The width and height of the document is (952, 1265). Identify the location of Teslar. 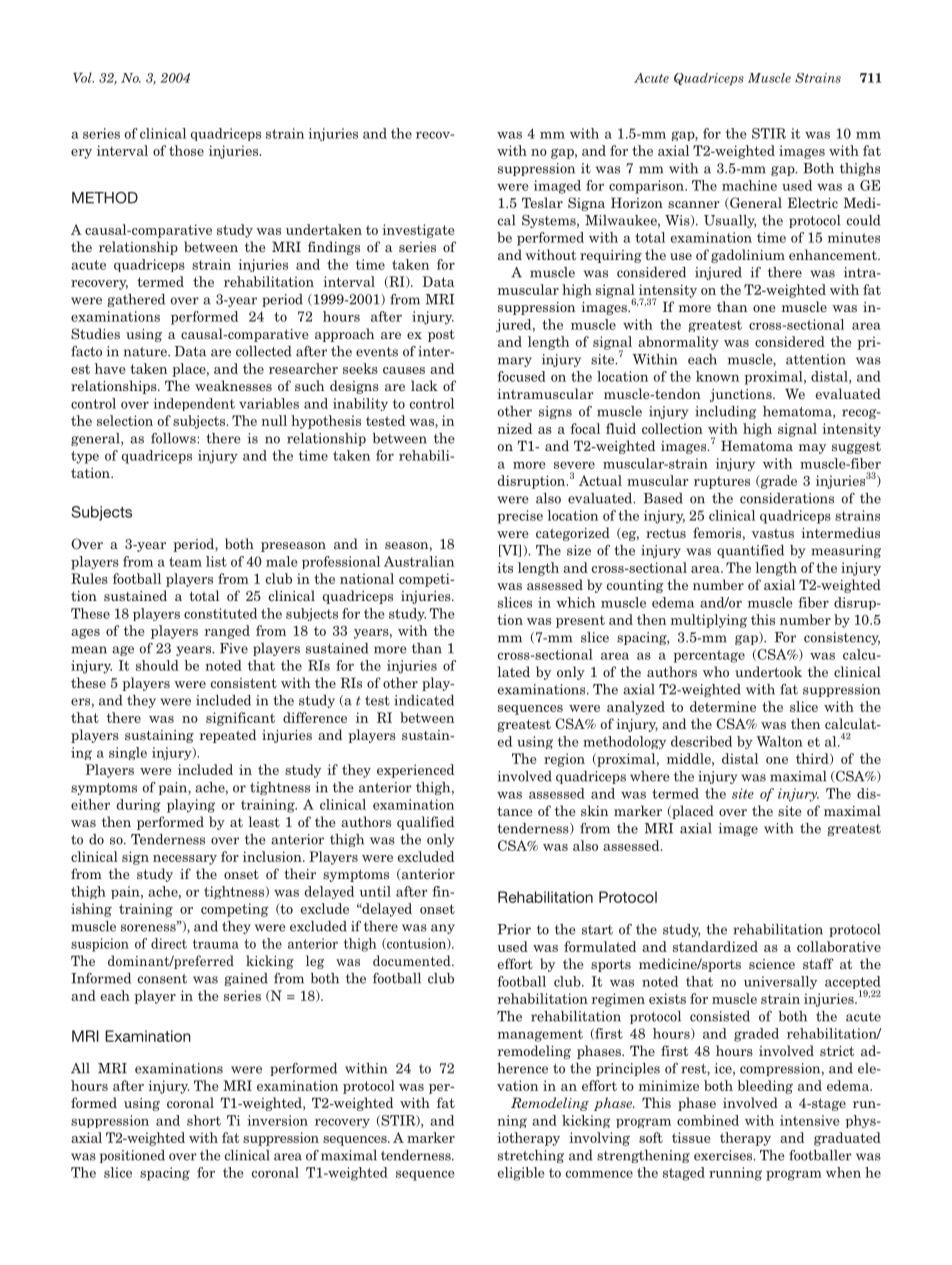
(542, 202).
